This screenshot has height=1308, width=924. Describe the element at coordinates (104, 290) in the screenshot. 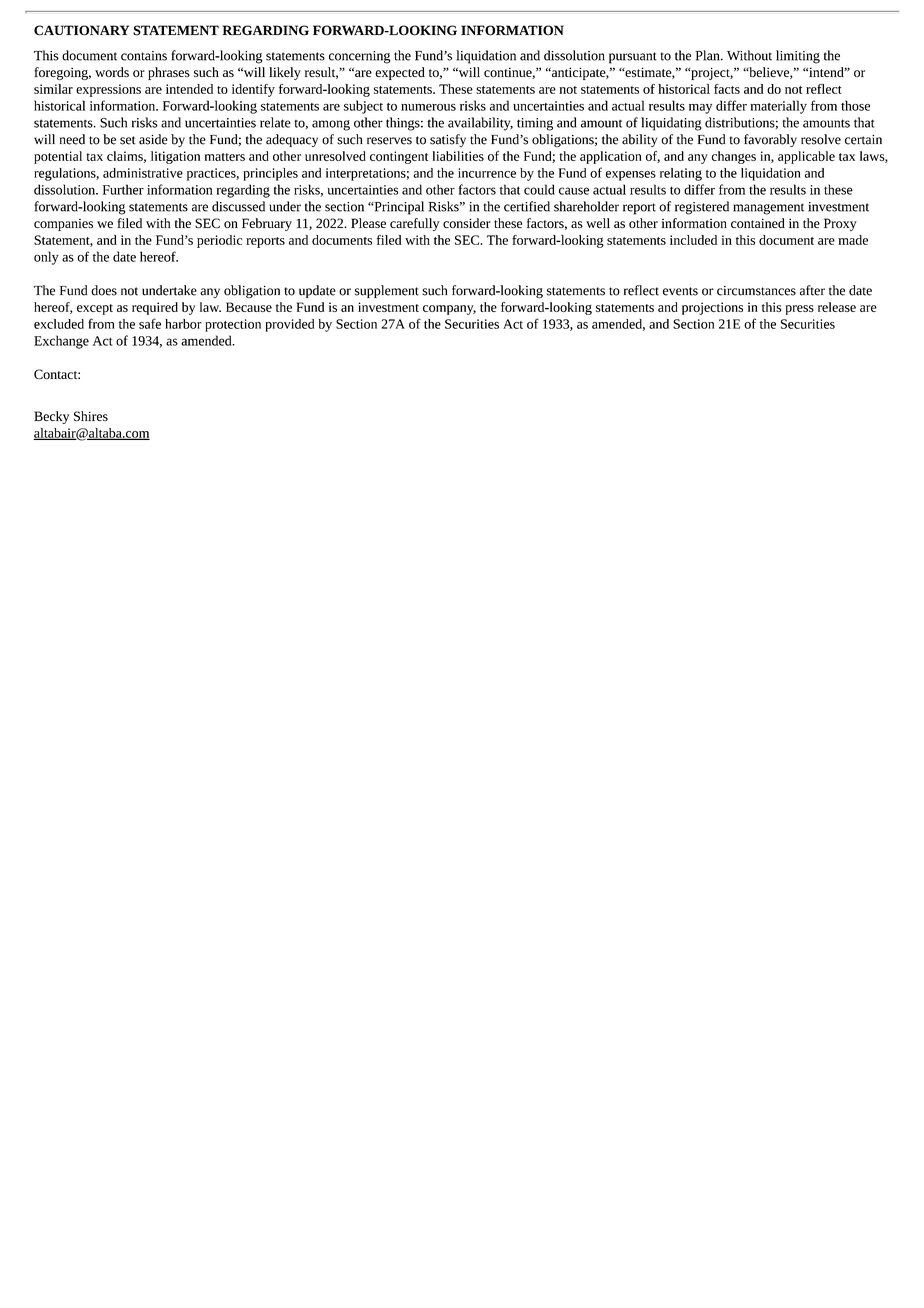

I see `does` at that location.
